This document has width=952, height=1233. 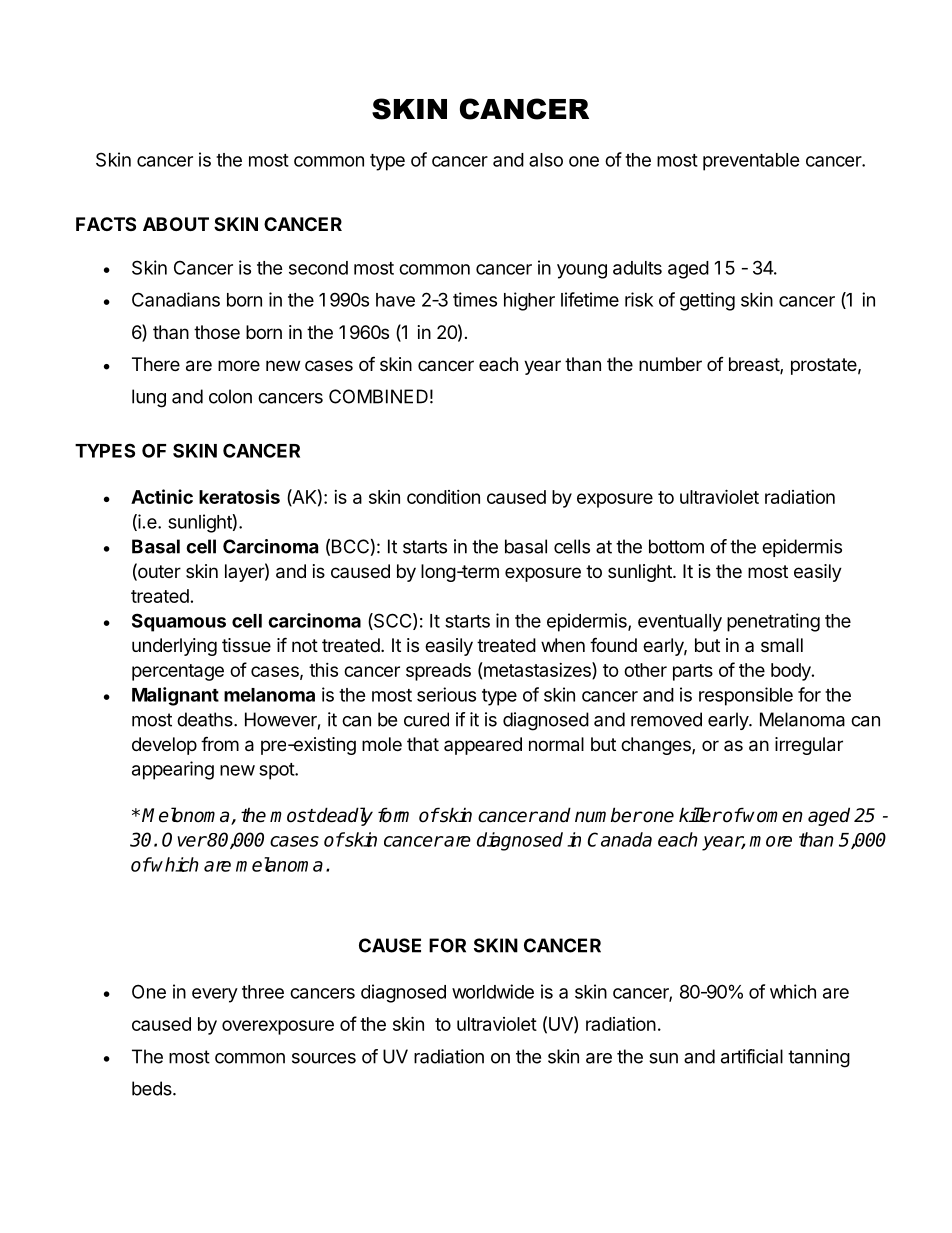 What do you see at coordinates (546, 160) in the document?
I see `also` at bounding box center [546, 160].
